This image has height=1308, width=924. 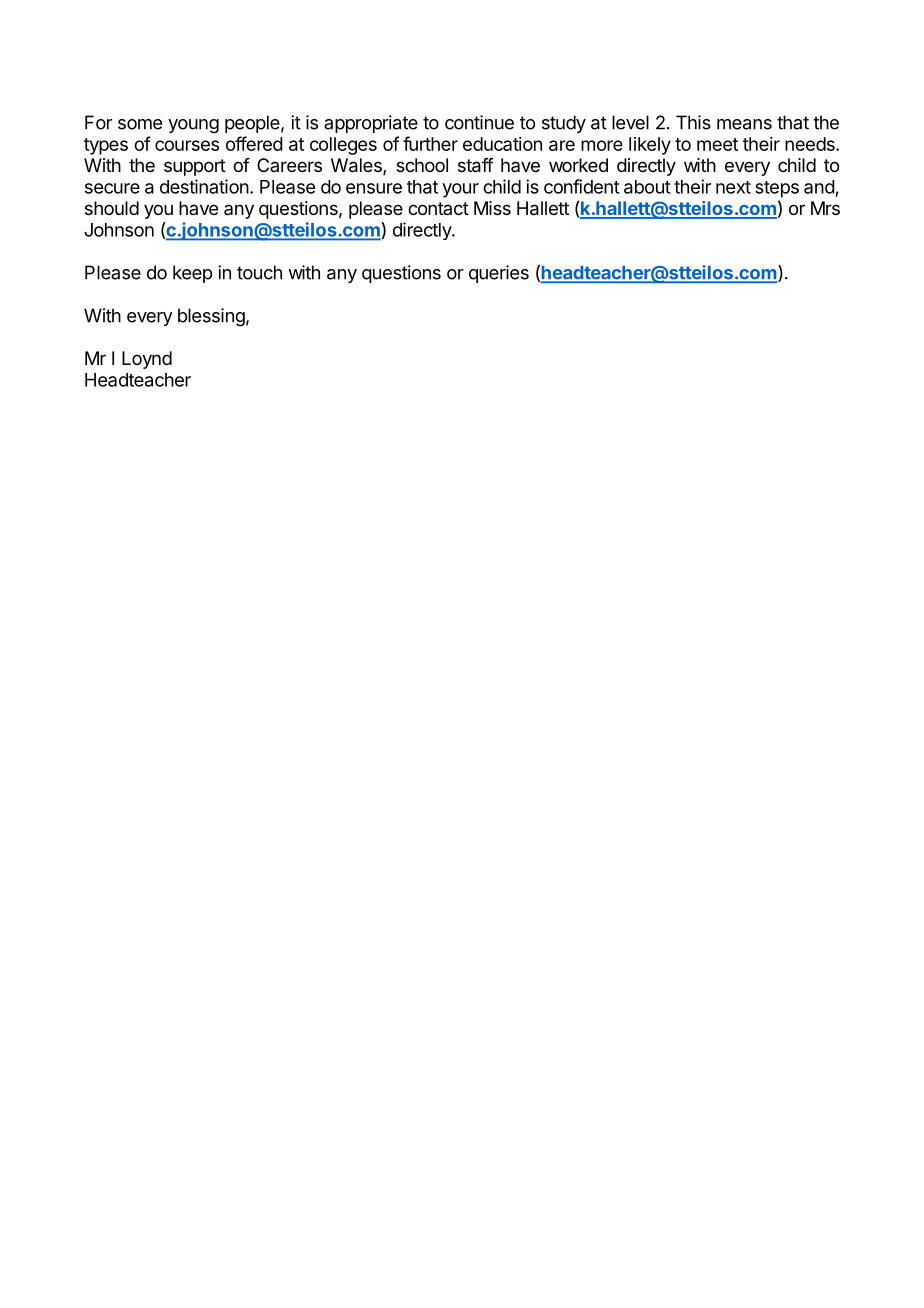 I want to click on destination, so click(x=204, y=186).
